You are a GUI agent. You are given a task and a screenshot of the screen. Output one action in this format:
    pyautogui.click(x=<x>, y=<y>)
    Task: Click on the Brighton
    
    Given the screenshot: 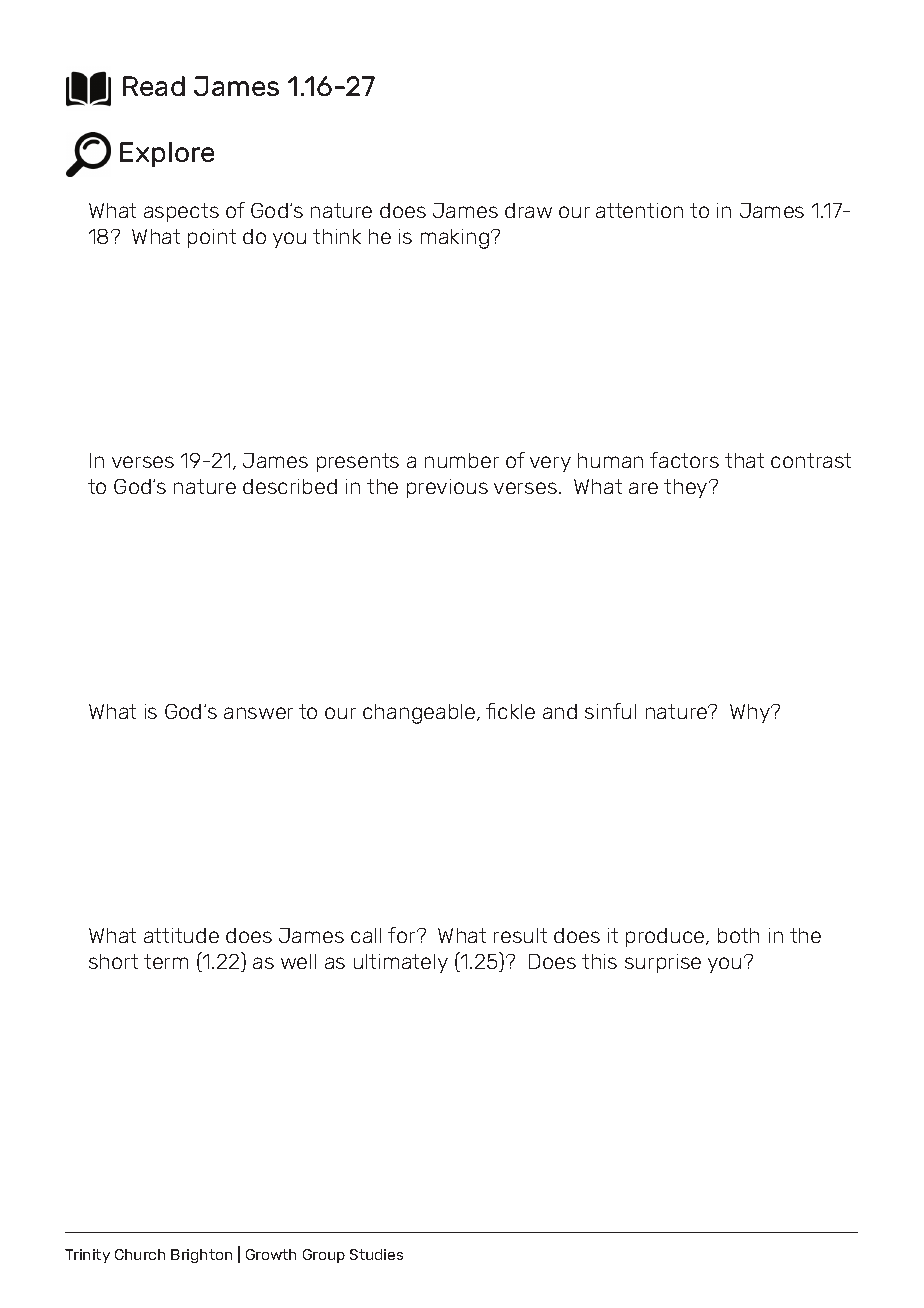 What is the action you would take?
    pyautogui.click(x=201, y=1256)
